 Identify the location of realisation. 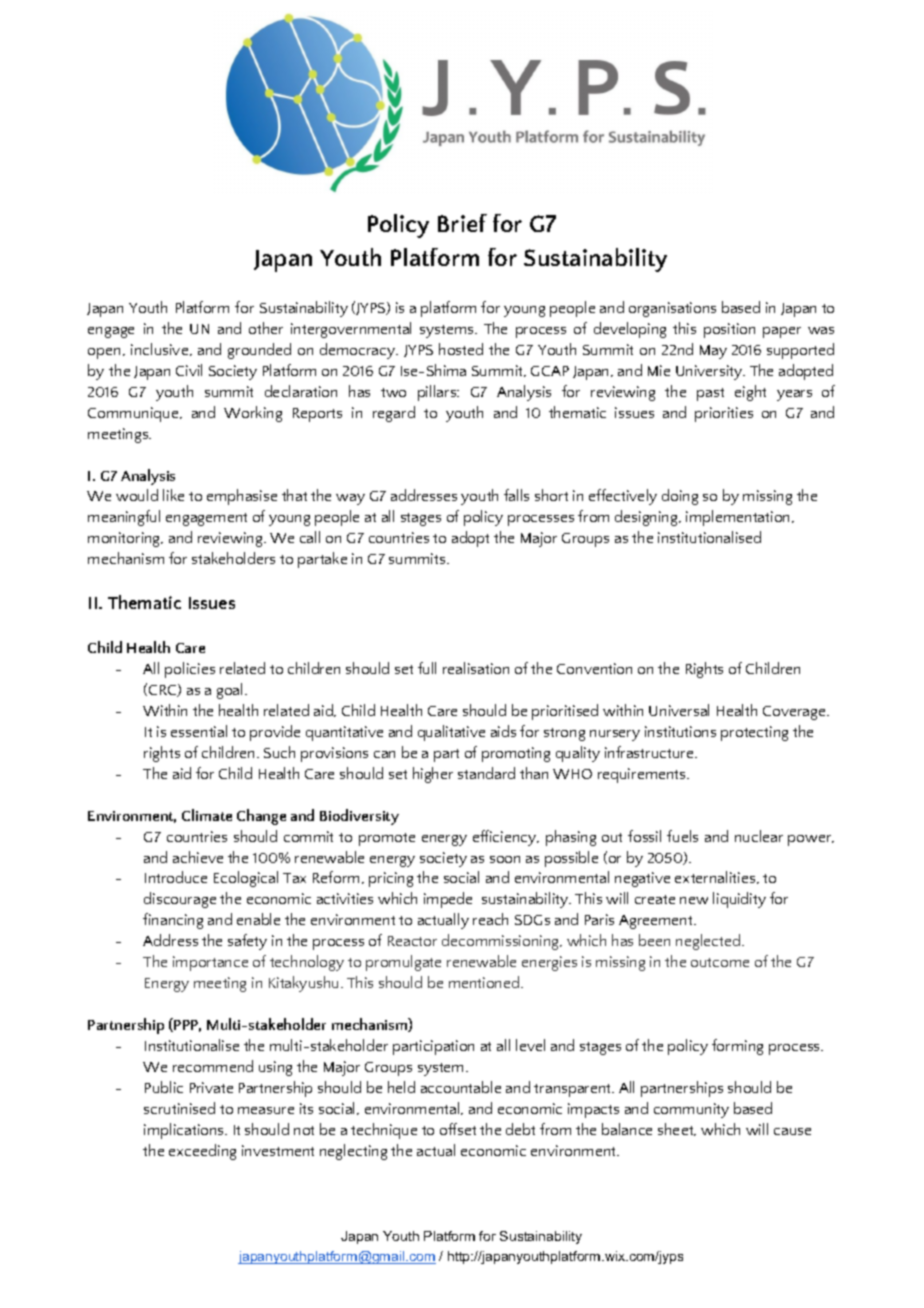
(476, 668).
